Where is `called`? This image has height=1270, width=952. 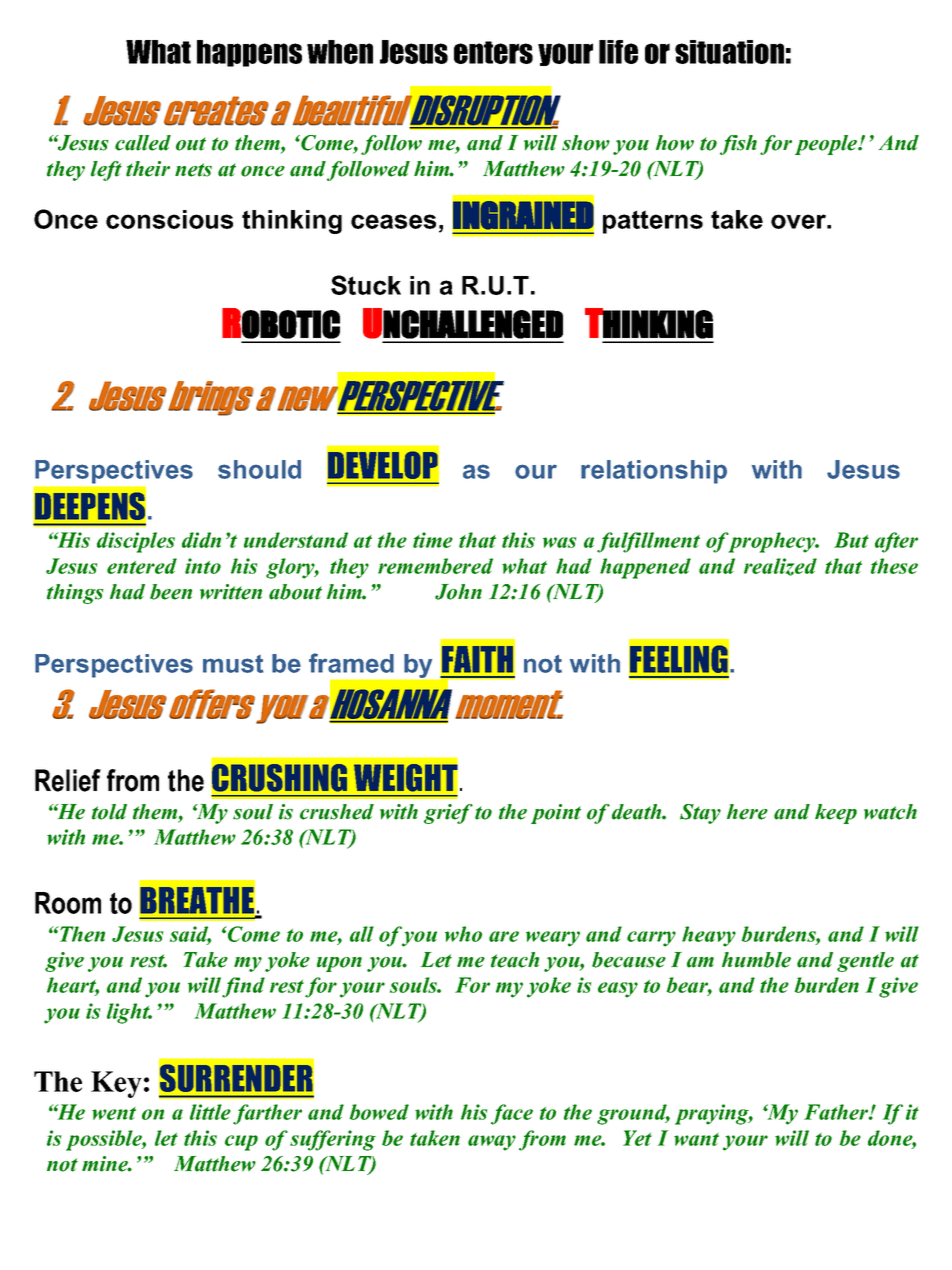 called is located at coordinates (143, 143).
